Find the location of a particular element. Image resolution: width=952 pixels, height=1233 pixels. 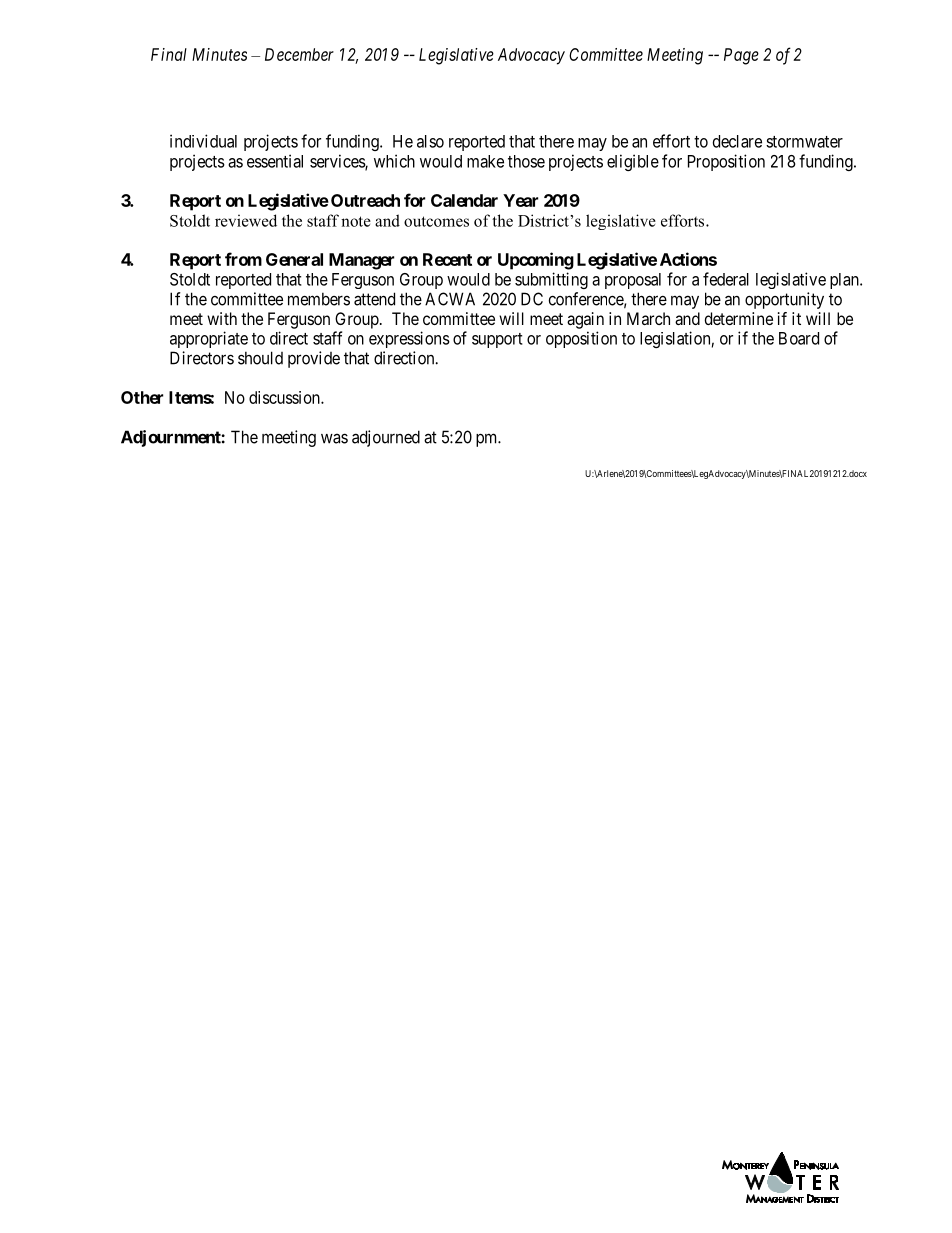

opportunity is located at coordinates (784, 300).
